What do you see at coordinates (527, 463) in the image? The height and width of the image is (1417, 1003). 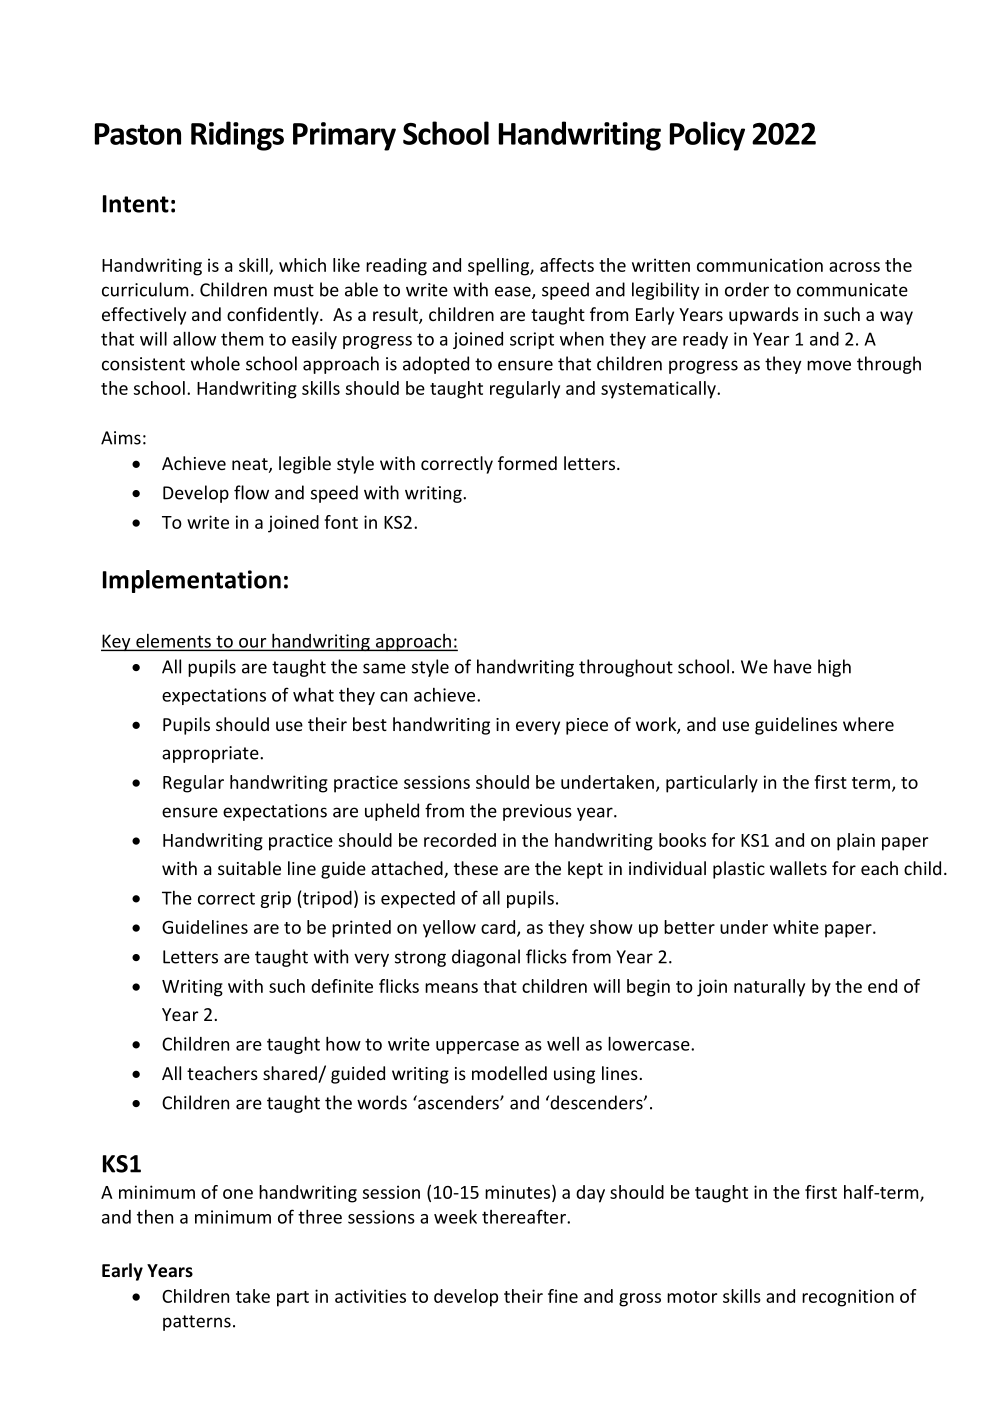 I see `formed` at bounding box center [527, 463].
